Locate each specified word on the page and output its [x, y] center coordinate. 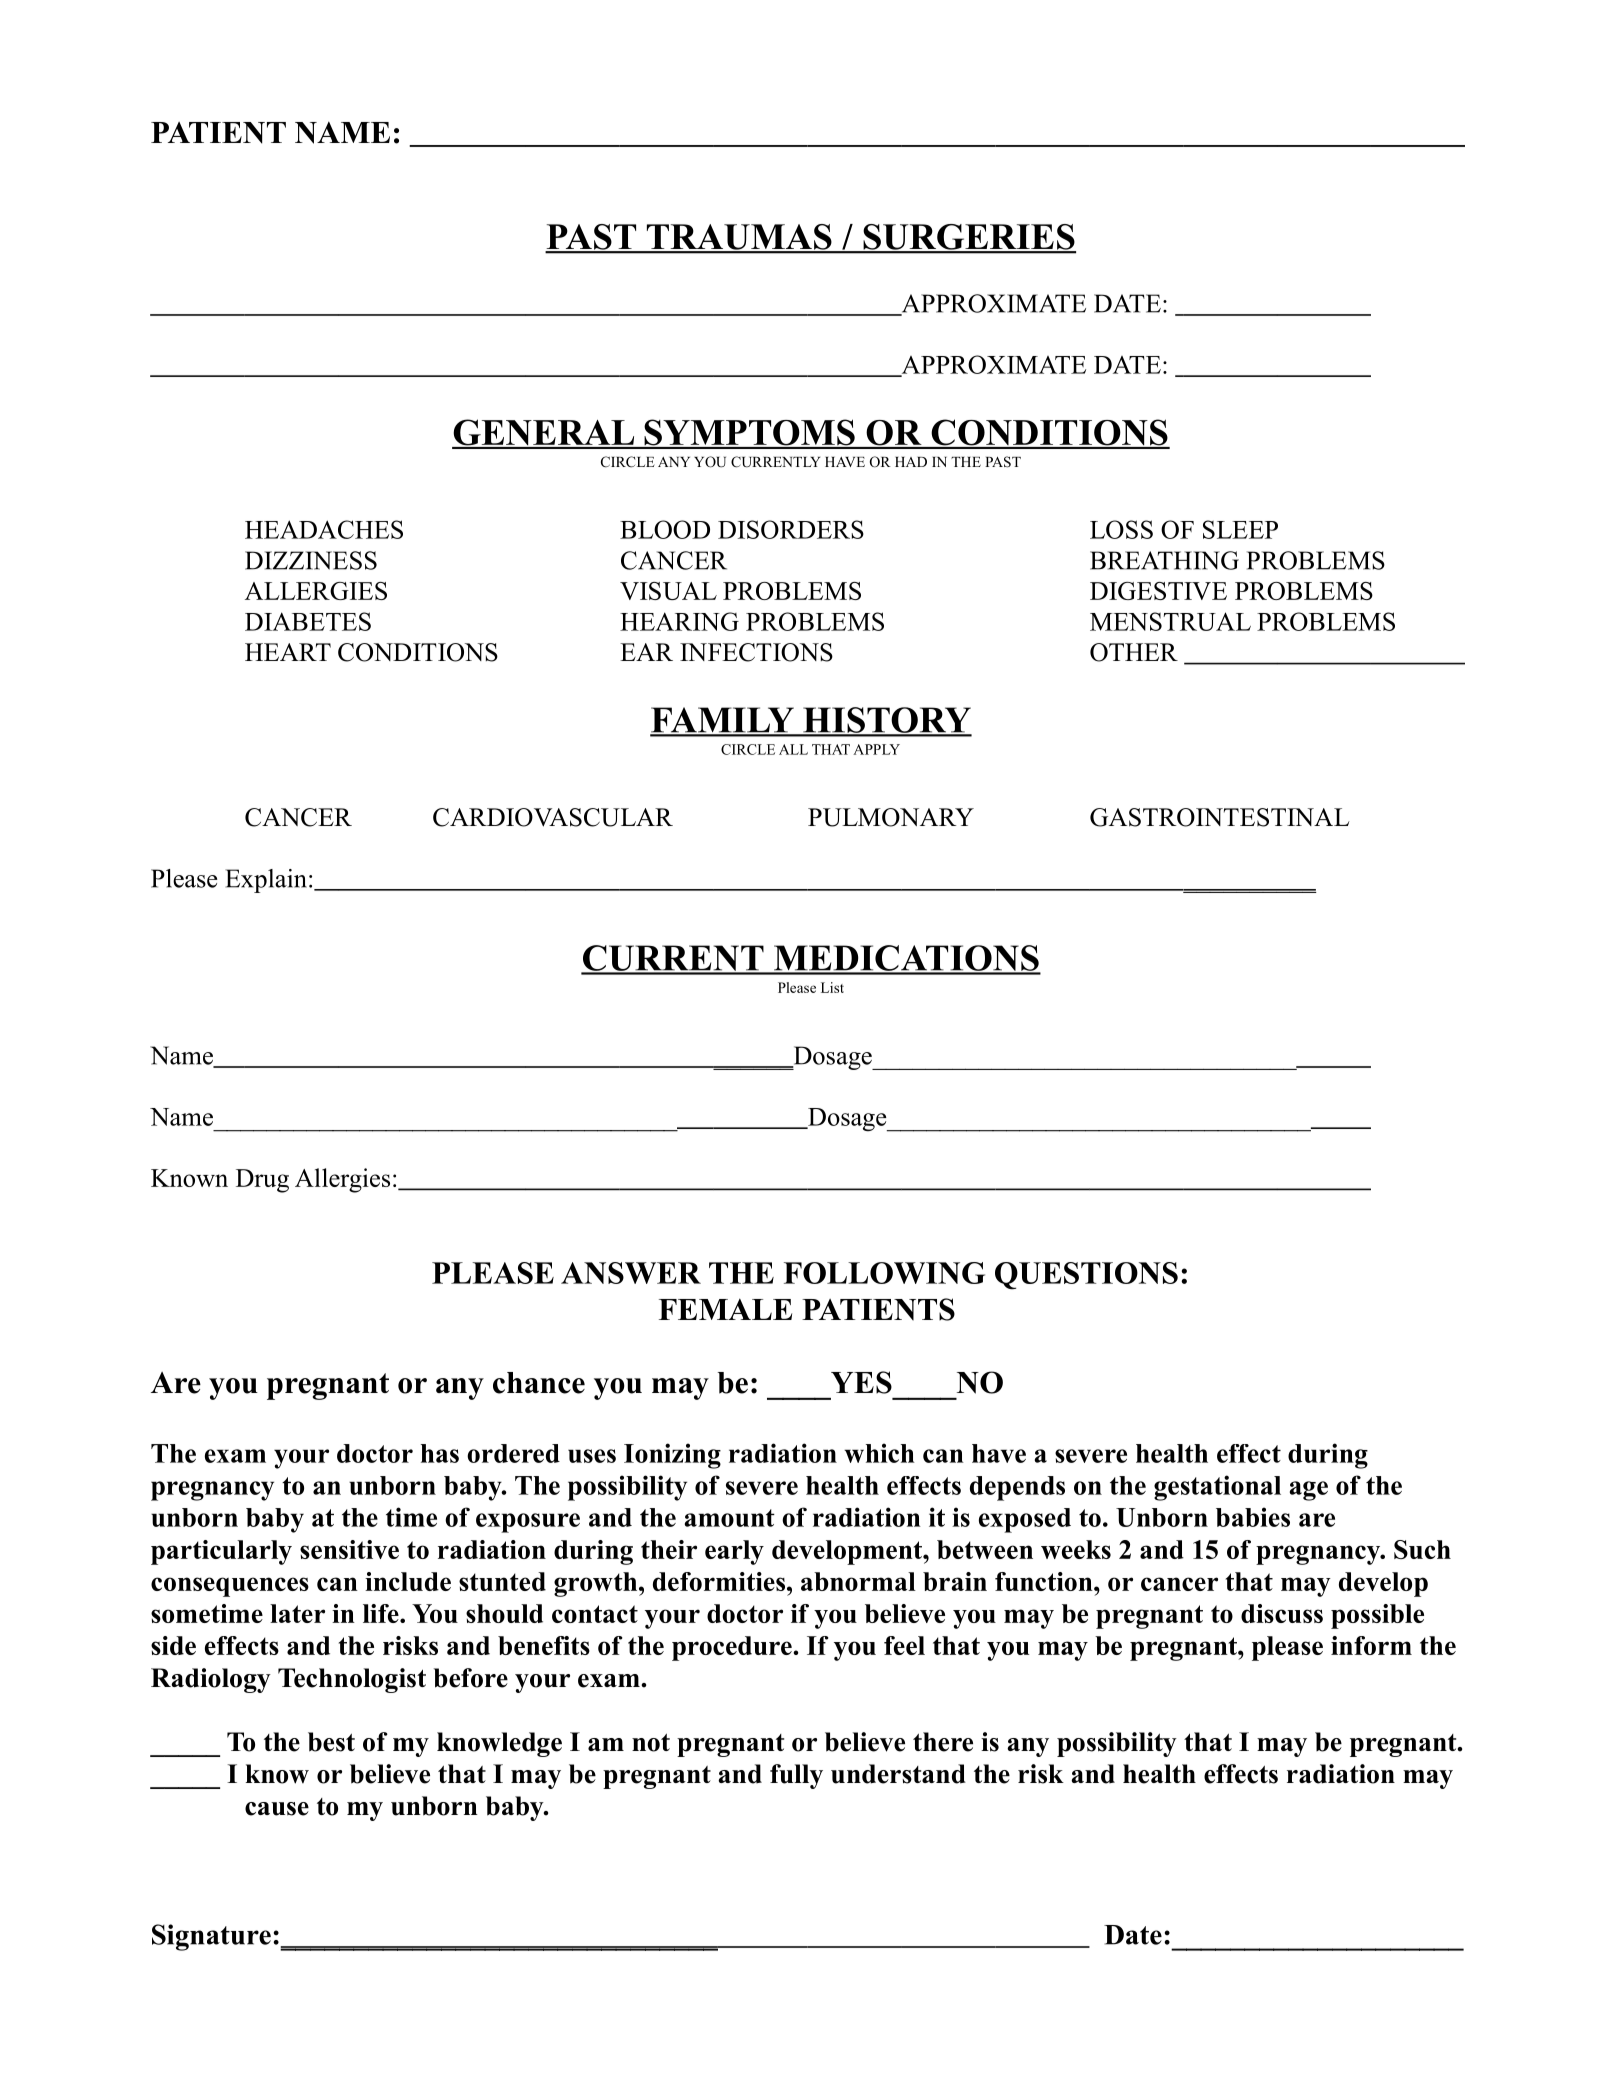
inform [1371, 1645]
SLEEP [1240, 529]
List [832, 987]
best [331, 1742]
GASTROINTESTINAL [1220, 817]
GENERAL [544, 433]
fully [796, 1776]
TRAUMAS [739, 238]
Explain [266, 881]
